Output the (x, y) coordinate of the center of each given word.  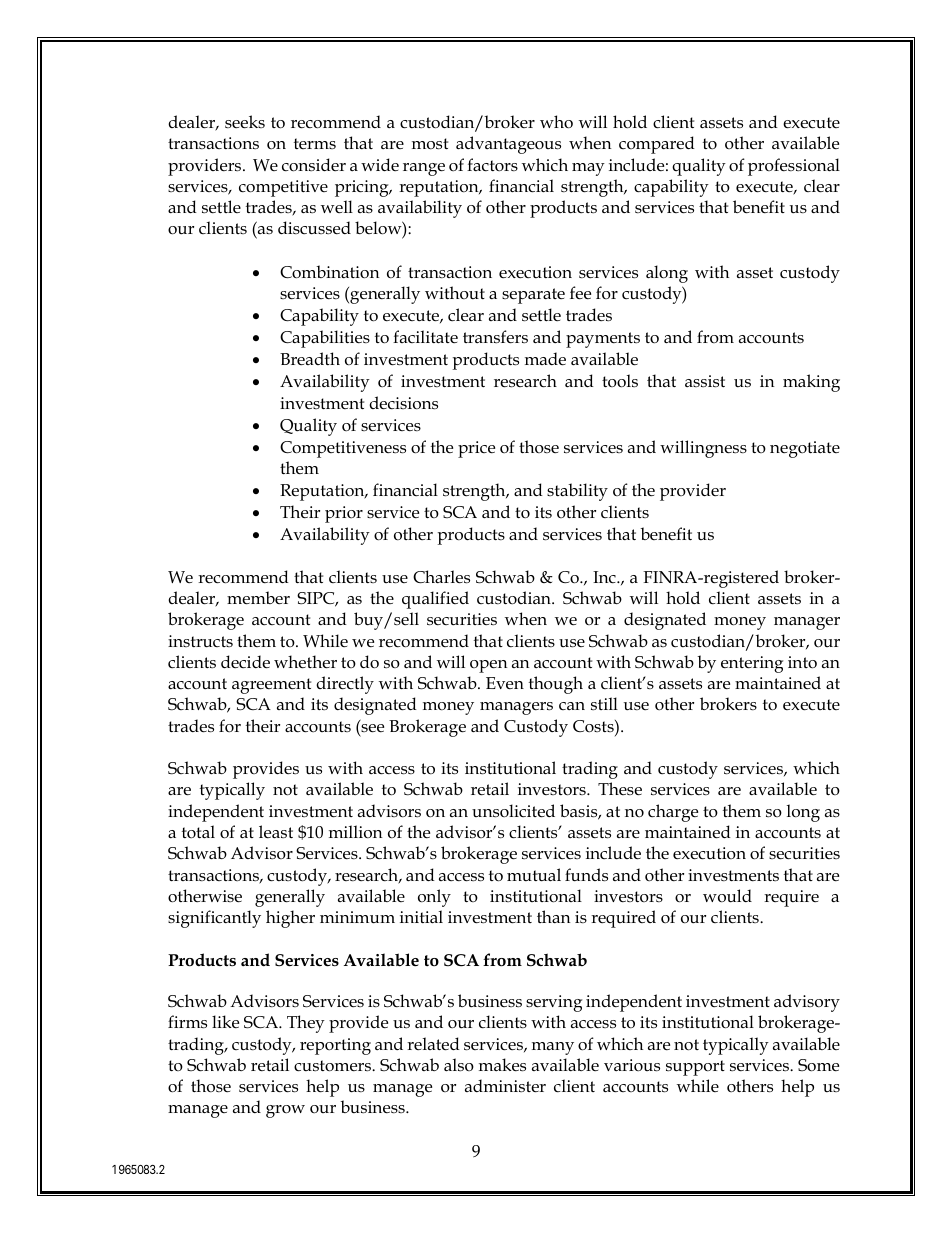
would (727, 896)
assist (705, 381)
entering (752, 664)
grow (285, 1111)
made (545, 359)
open (488, 666)
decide (245, 662)
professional (794, 167)
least (276, 832)
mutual (534, 875)
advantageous (508, 145)
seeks (245, 122)
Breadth (310, 358)
